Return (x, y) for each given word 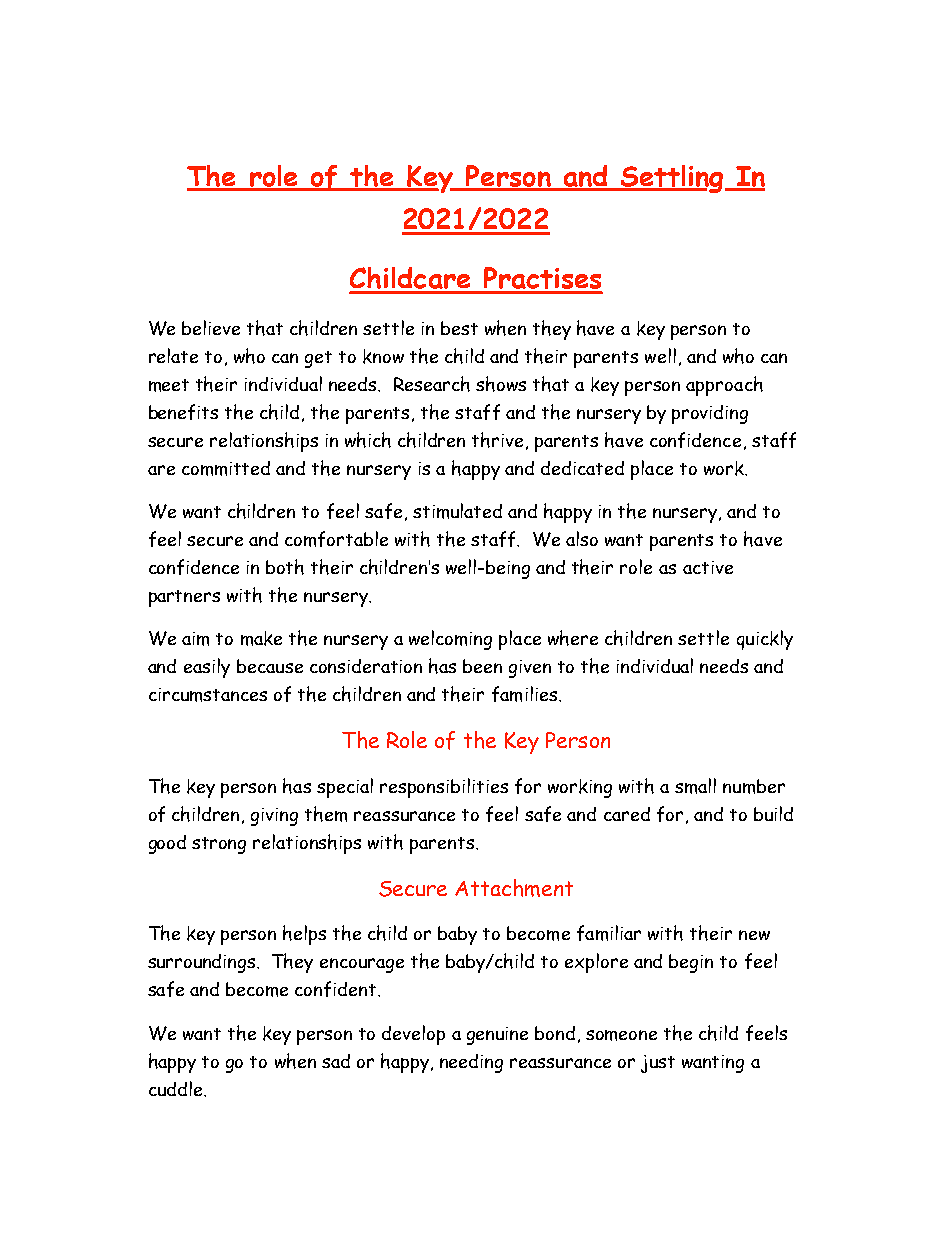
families (524, 694)
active (708, 567)
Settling (672, 179)
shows (501, 384)
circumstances (208, 695)
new (754, 935)
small (695, 786)
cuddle (177, 1088)
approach (724, 386)
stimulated (457, 511)
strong (219, 845)
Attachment (514, 888)
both (285, 567)
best (459, 328)
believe (211, 327)
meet (169, 385)
